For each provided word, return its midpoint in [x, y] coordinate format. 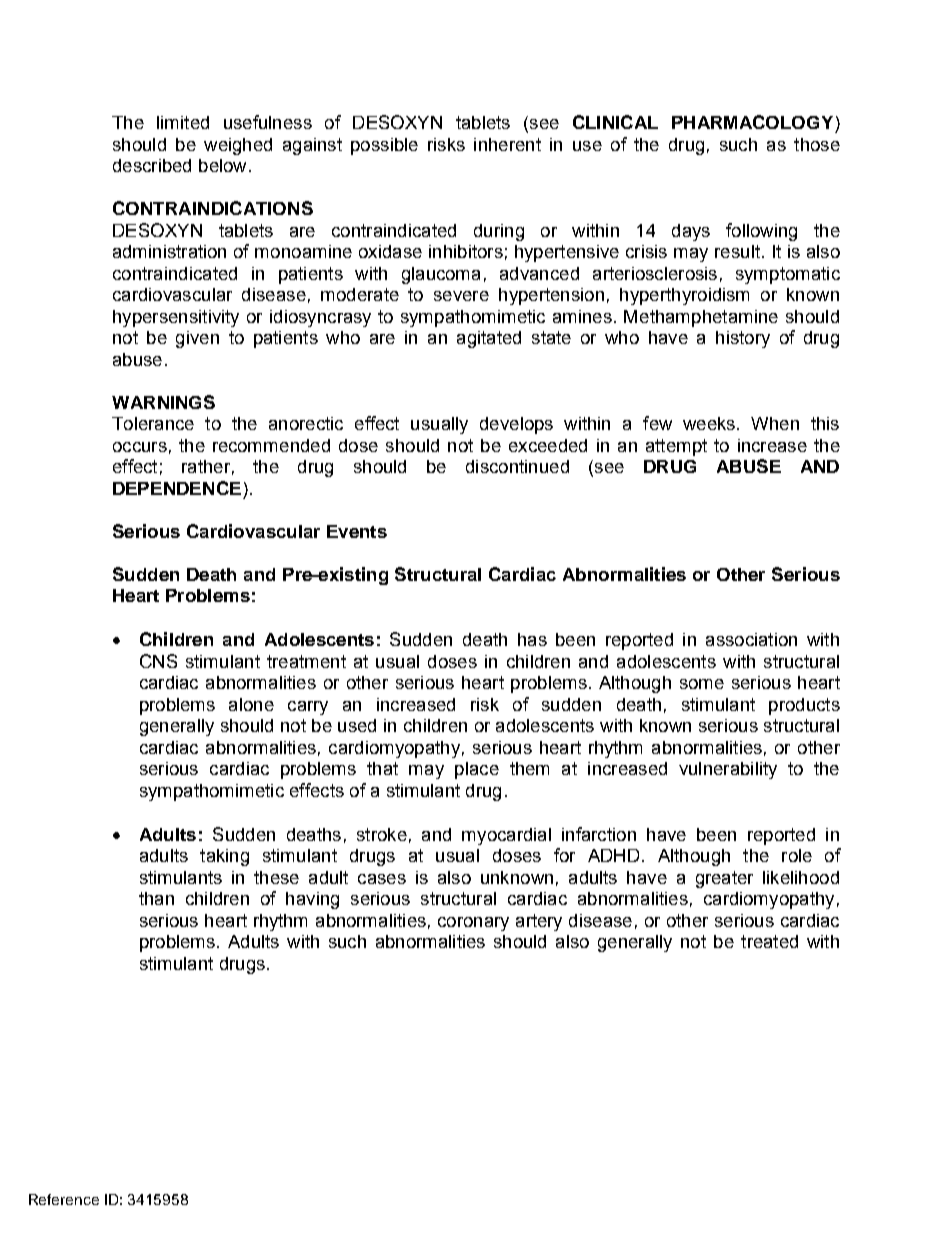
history [743, 339]
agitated [489, 339]
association [751, 639]
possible [384, 146]
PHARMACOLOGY [752, 122]
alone [251, 704]
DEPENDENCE [177, 488]
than [156, 898]
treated [769, 941]
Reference [64, 1199]
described [152, 165]
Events [357, 531]
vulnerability [728, 770]
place [477, 770]
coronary [473, 924]
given [197, 339]
